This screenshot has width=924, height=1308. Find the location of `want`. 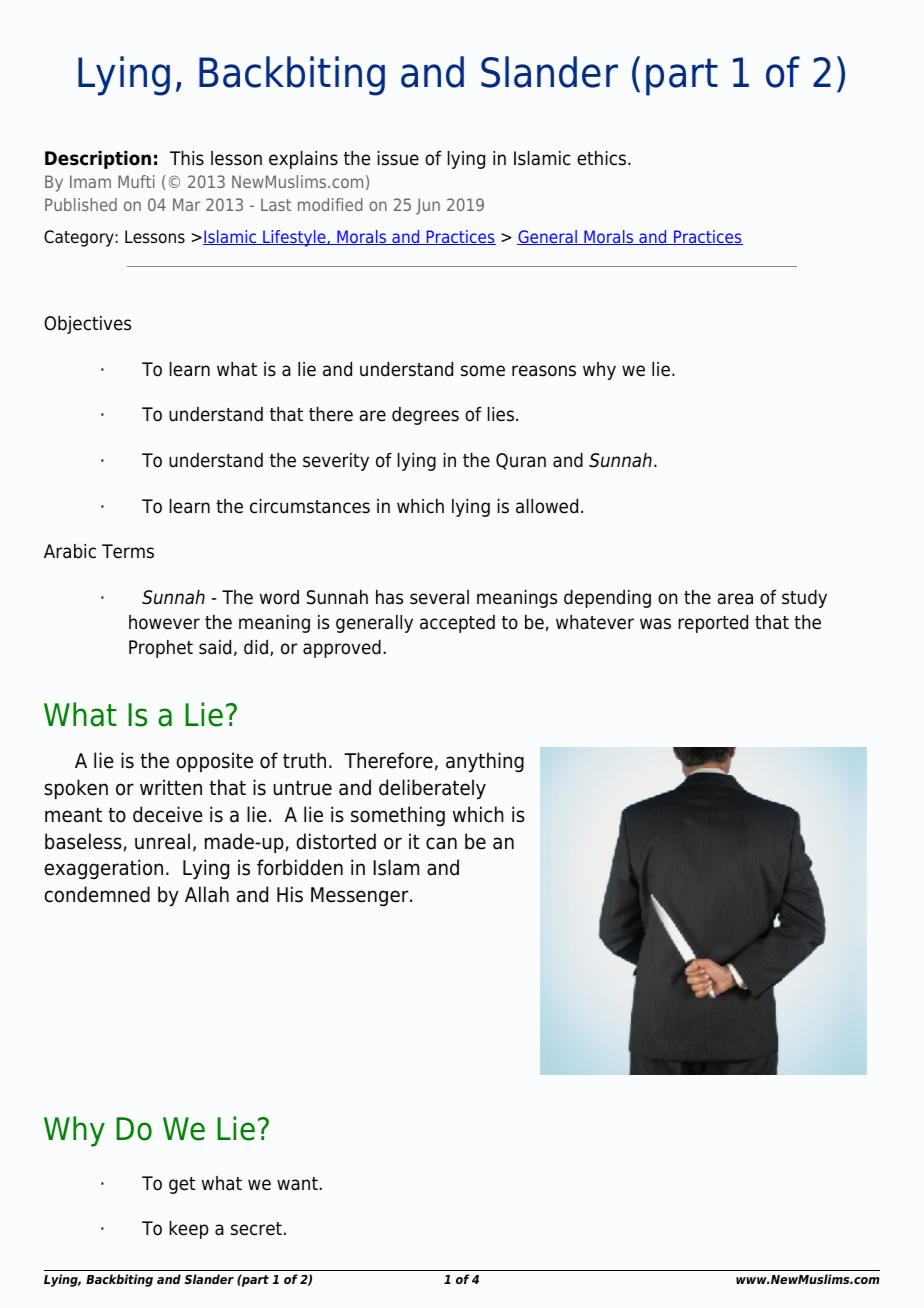

want is located at coordinates (298, 1184).
